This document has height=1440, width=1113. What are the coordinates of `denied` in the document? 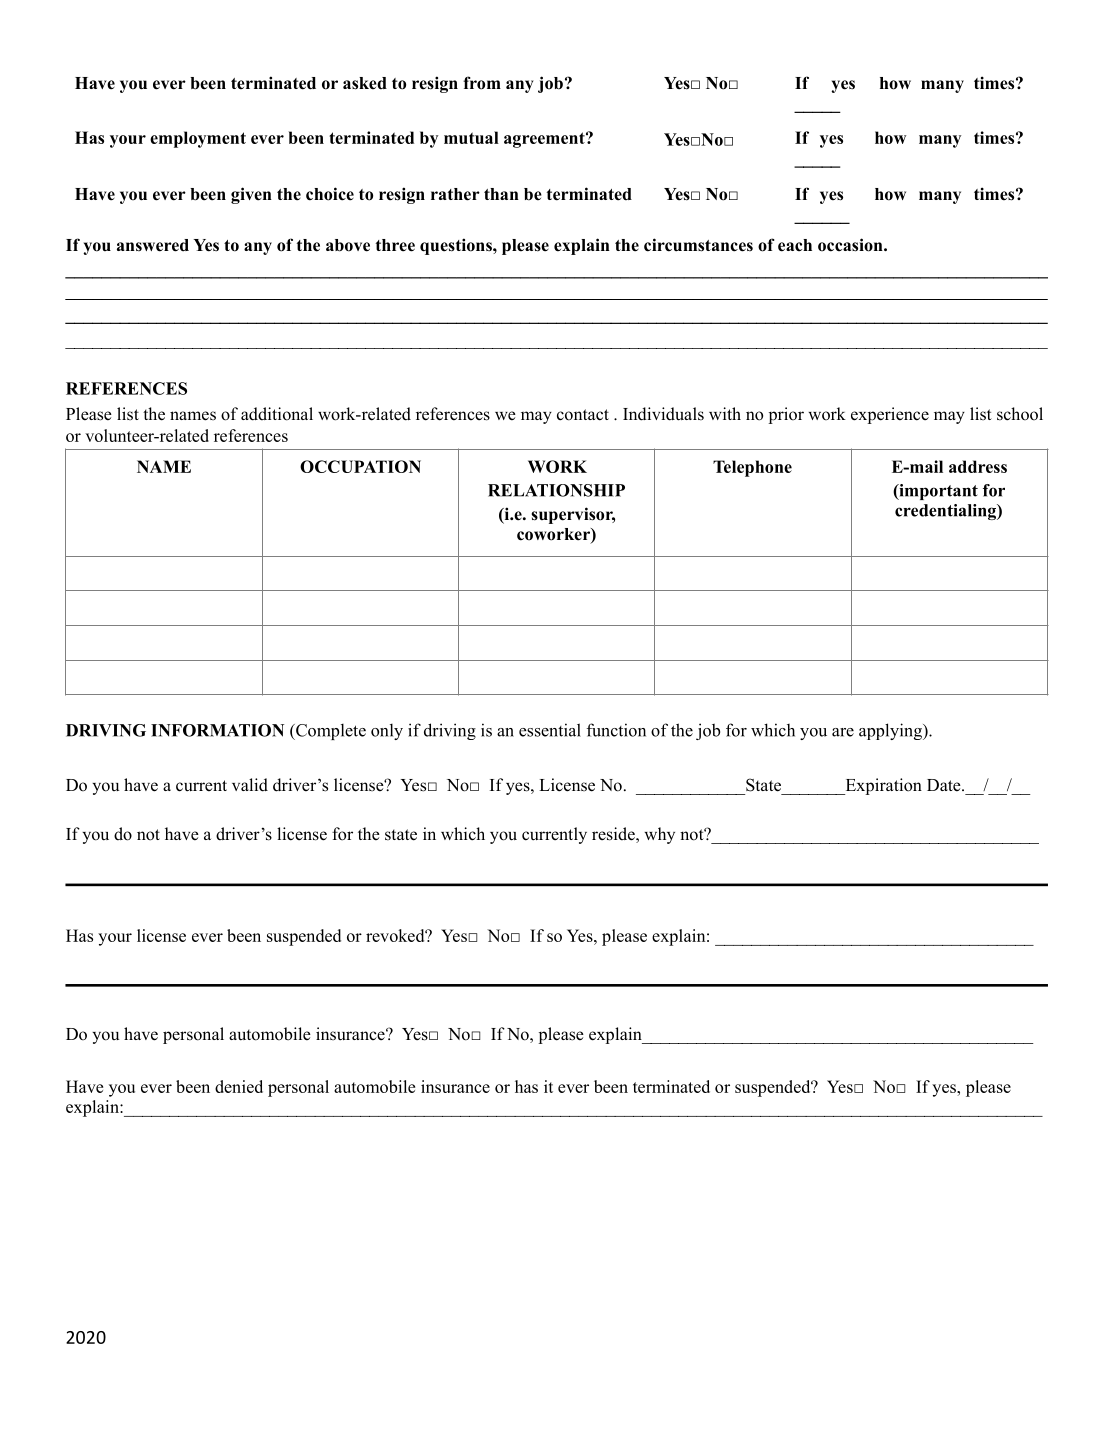 It's located at (239, 1086).
